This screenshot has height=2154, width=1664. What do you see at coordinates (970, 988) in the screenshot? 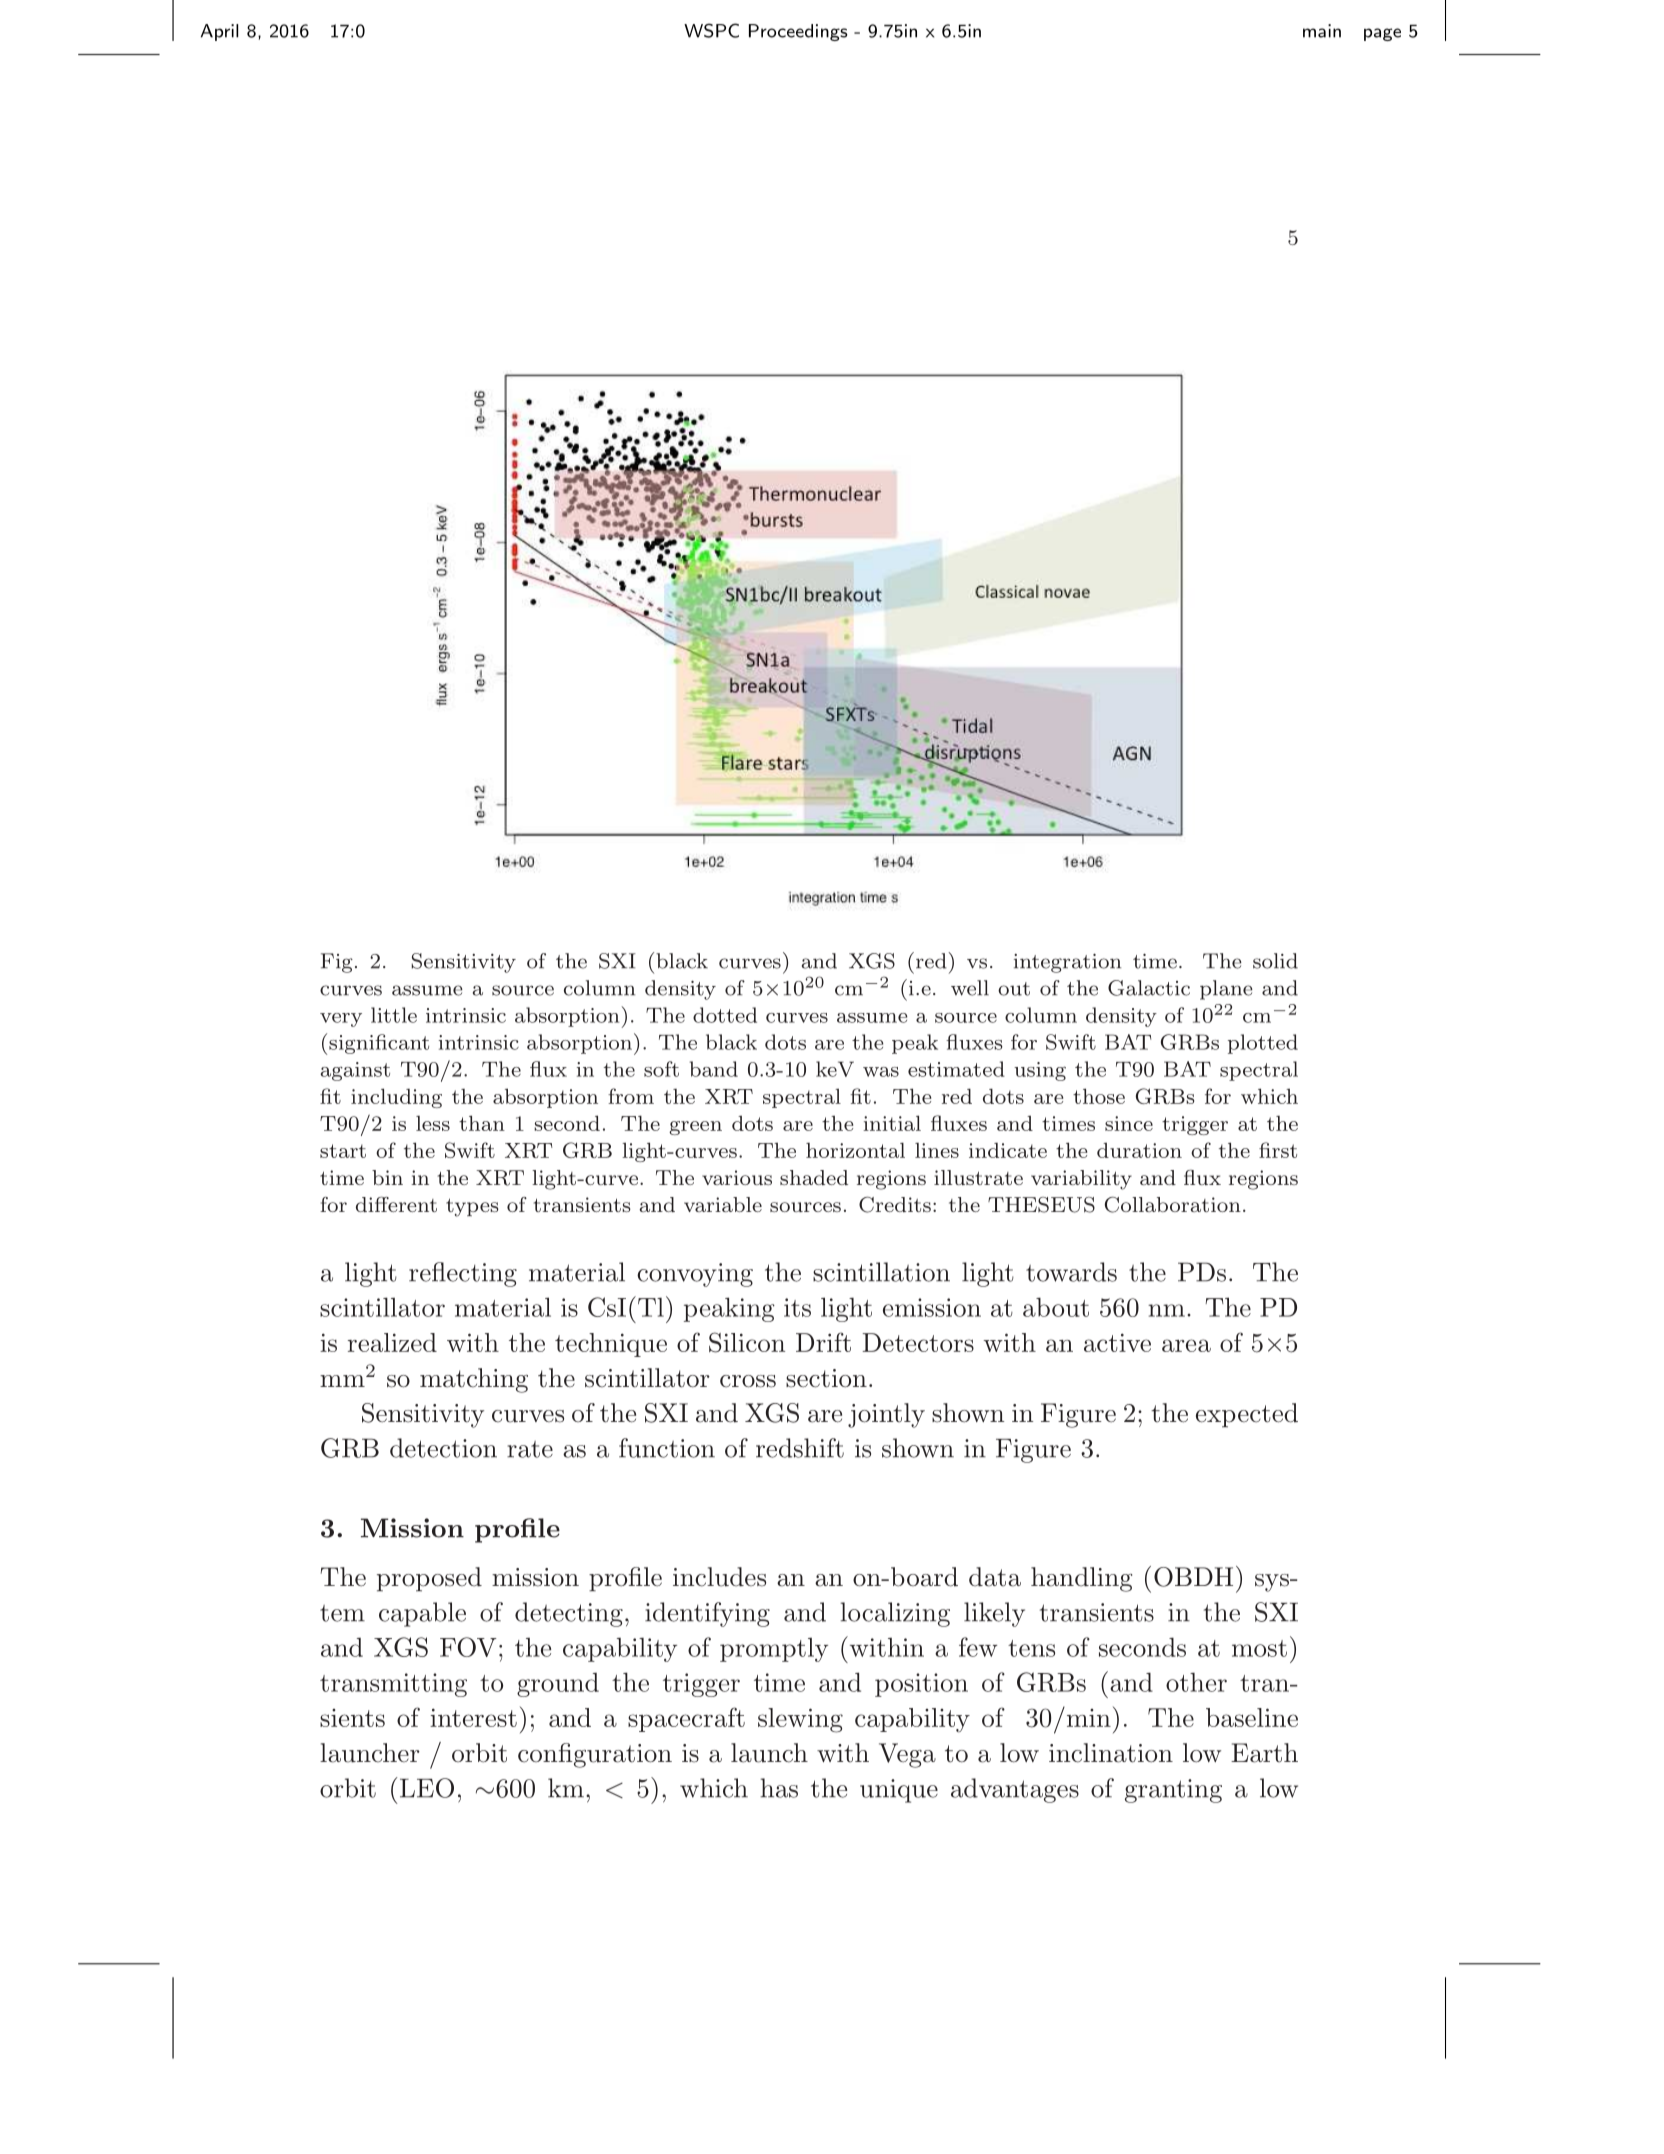
I see `well` at bounding box center [970, 988].
